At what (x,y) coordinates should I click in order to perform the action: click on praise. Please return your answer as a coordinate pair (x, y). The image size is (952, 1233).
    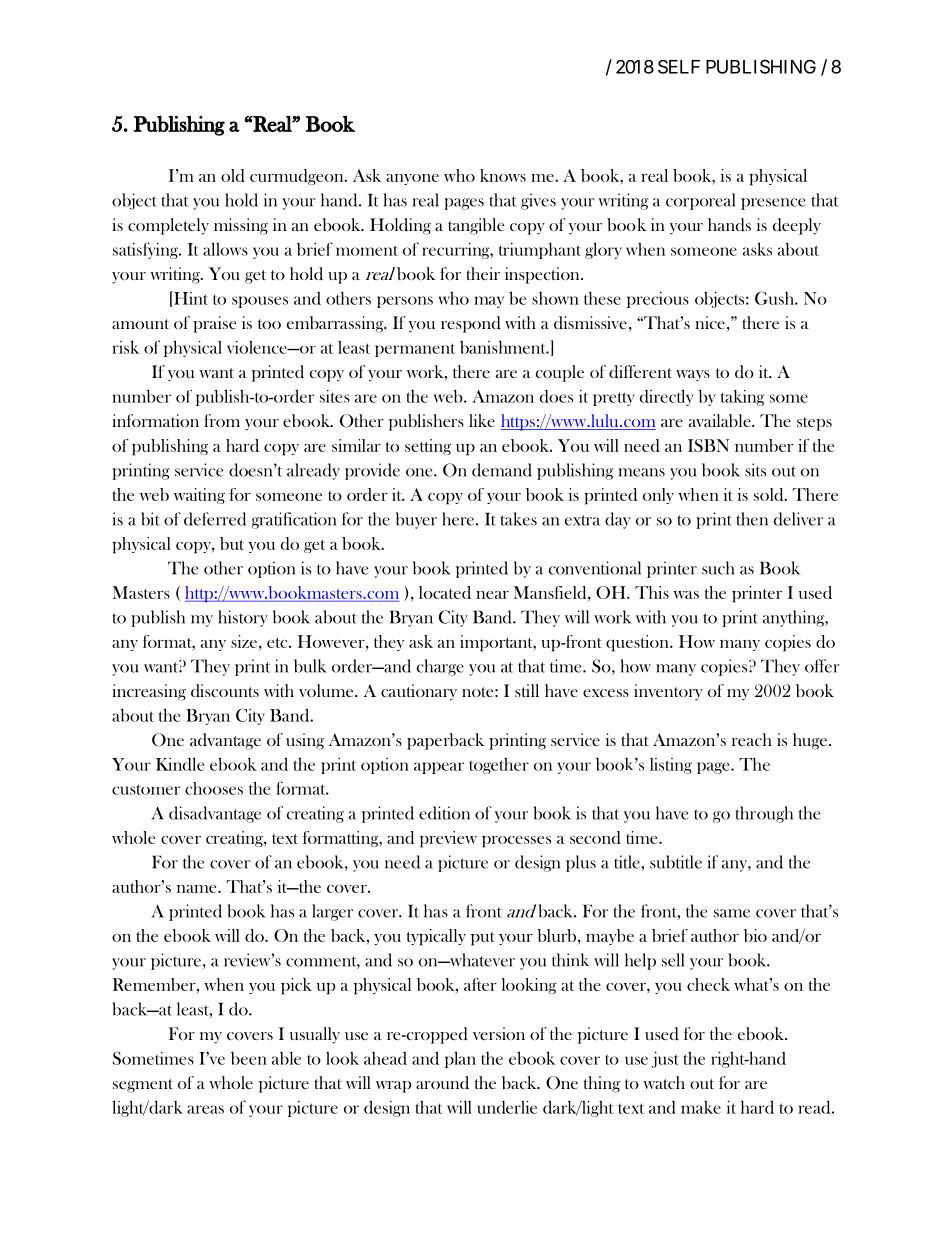
    Looking at the image, I should click on (214, 324).
